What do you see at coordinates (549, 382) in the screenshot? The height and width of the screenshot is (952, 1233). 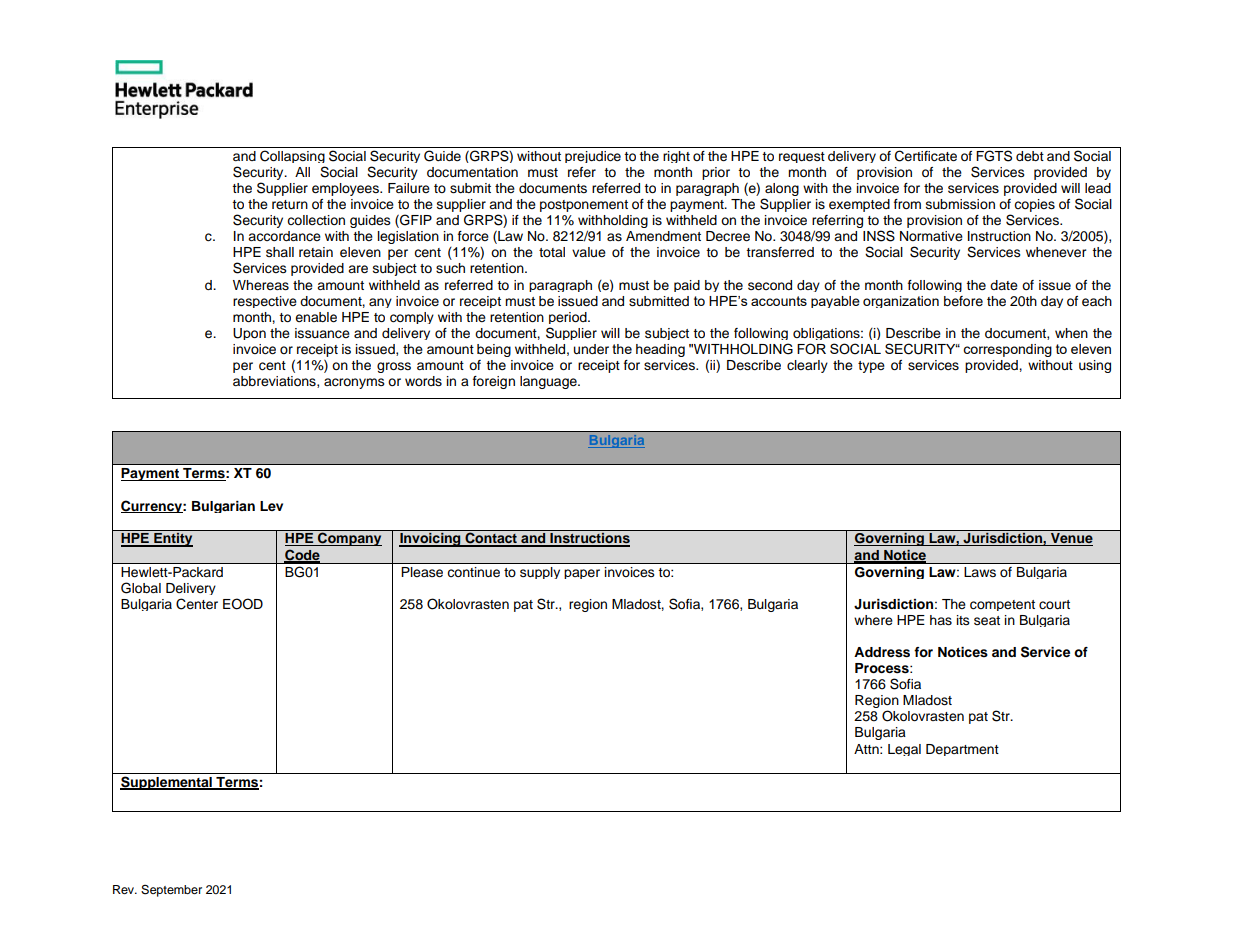 I see `language` at bounding box center [549, 382].
